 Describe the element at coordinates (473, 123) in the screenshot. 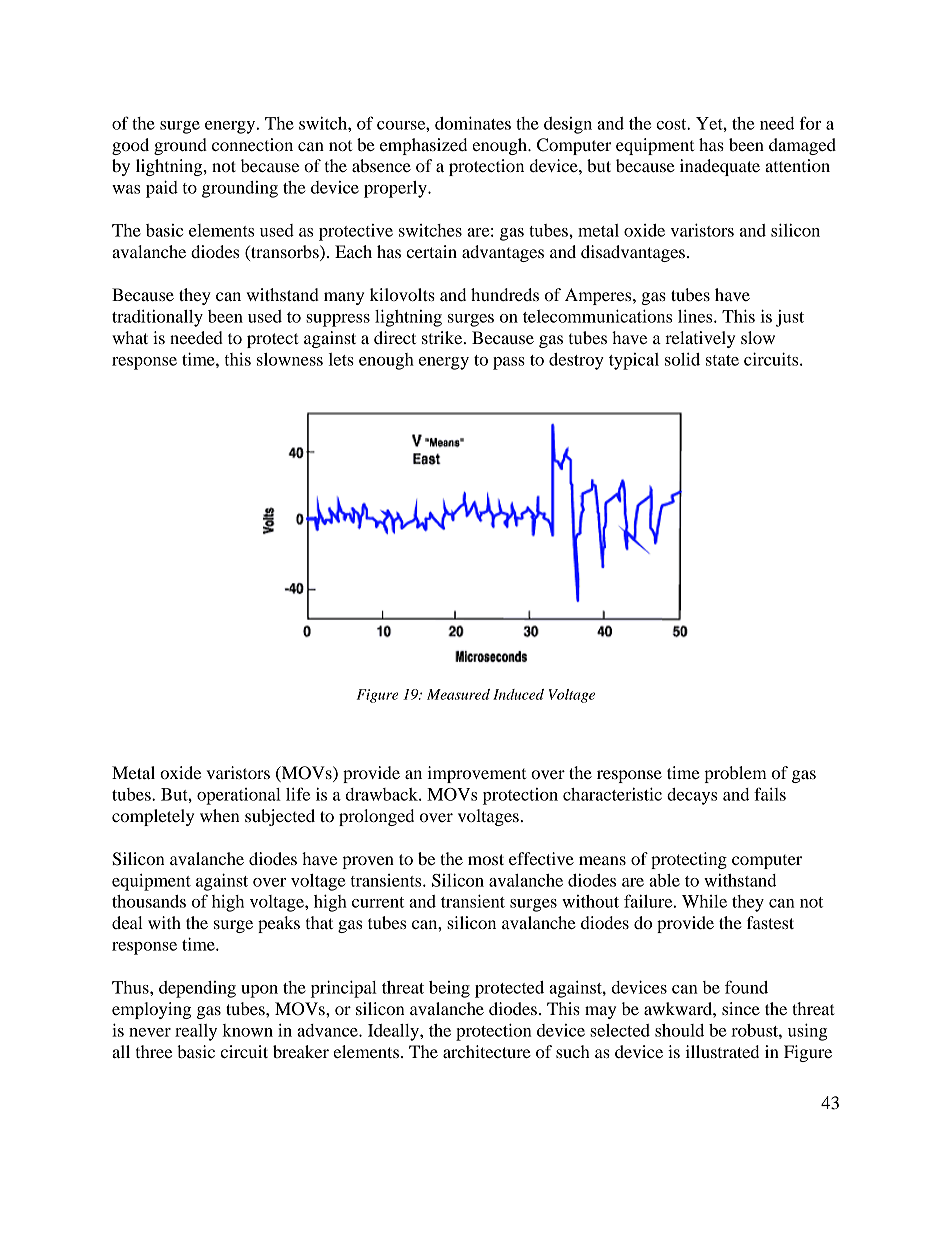

I see `dominates` at that location.
